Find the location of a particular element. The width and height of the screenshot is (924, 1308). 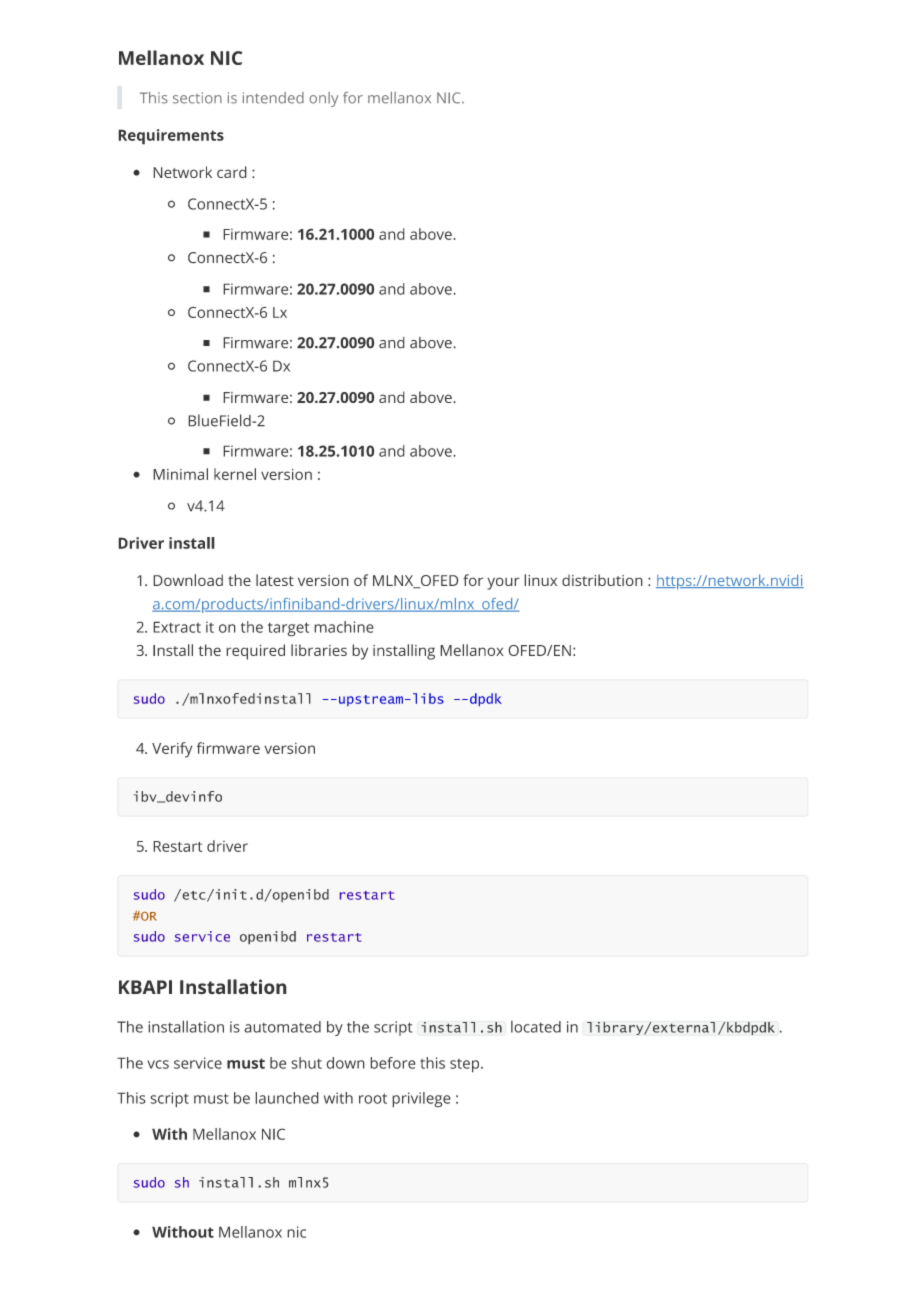

latest is located at coordinates (275, 580).
